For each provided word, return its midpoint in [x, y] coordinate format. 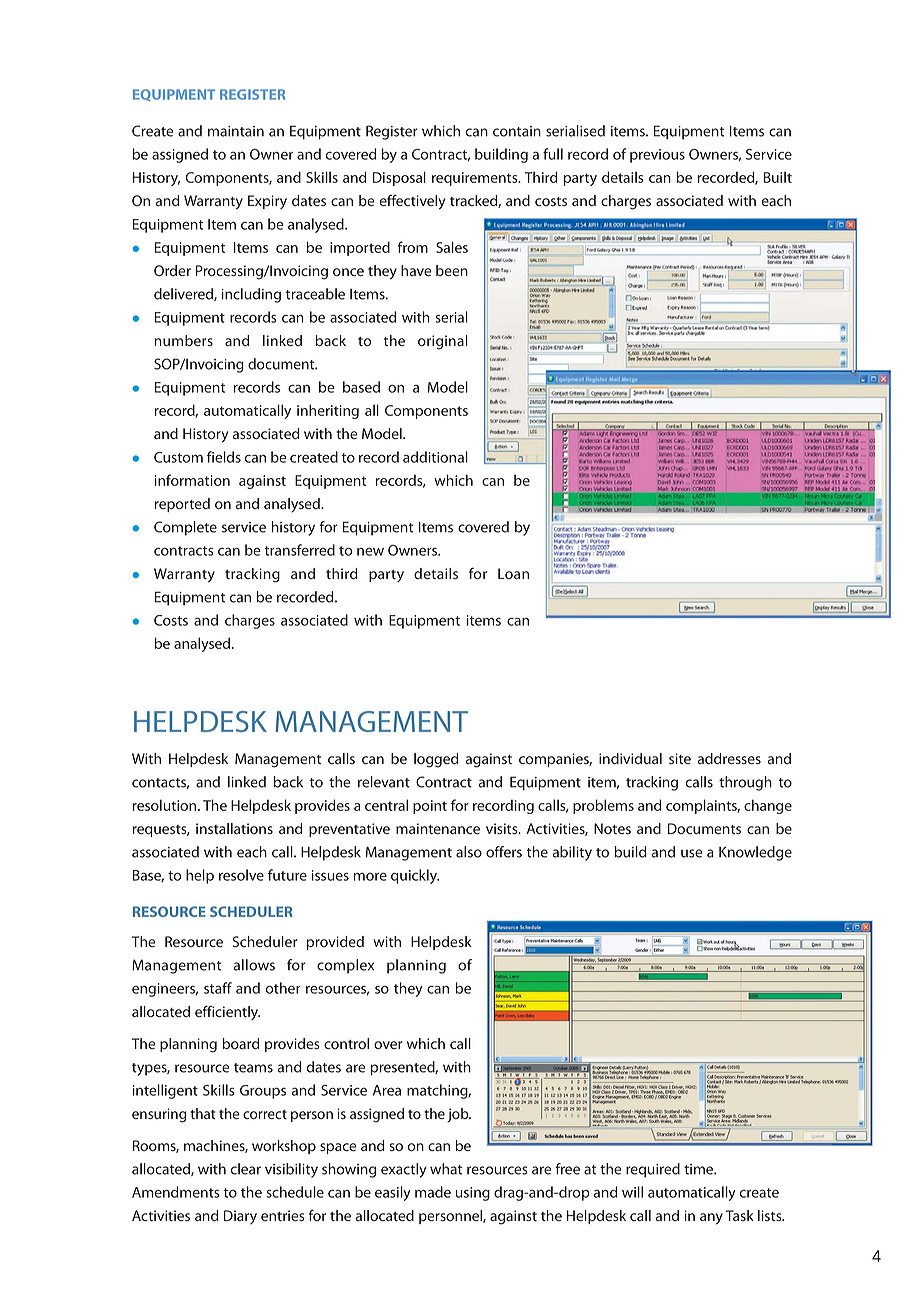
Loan [513, 574]
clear [246, 1169]
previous [657, 156]
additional [435, 457]
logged [436, 760]
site [680, 758]
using [473, 1194]
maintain [236, 131]
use [691, 853]
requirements [476, 179]
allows [254, 965]
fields [224, 457]
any [711, 1219]
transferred [300, 550]
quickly [415, 876]
